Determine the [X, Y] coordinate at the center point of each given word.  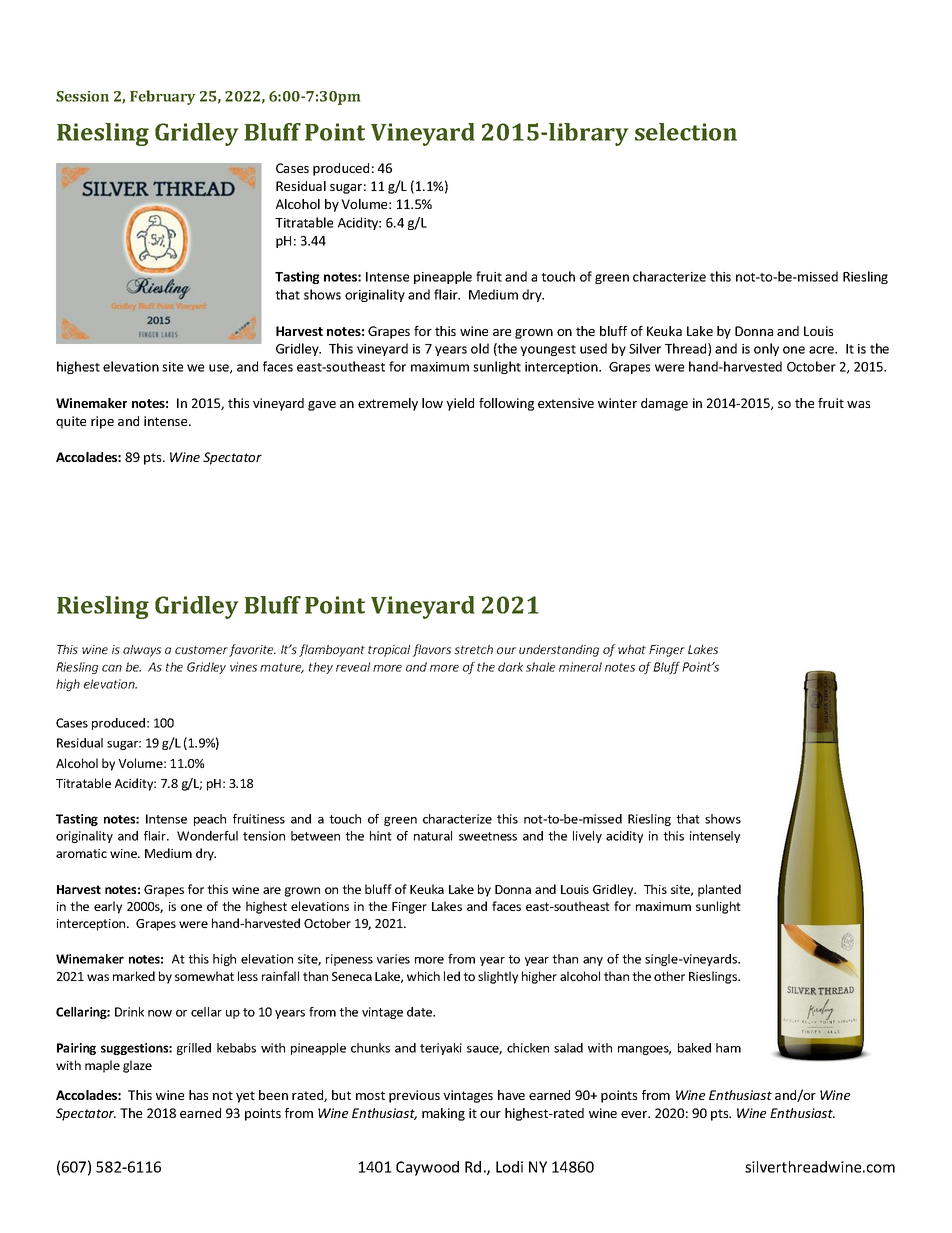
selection [686, 132]
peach [210, 820]
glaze [137, 1066]
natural [433, 836]
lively [587, 837]
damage [664, 404]
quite [71, 422]
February [162, 97]
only [766, 349]
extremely [388, 404]
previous [414, 1096]
